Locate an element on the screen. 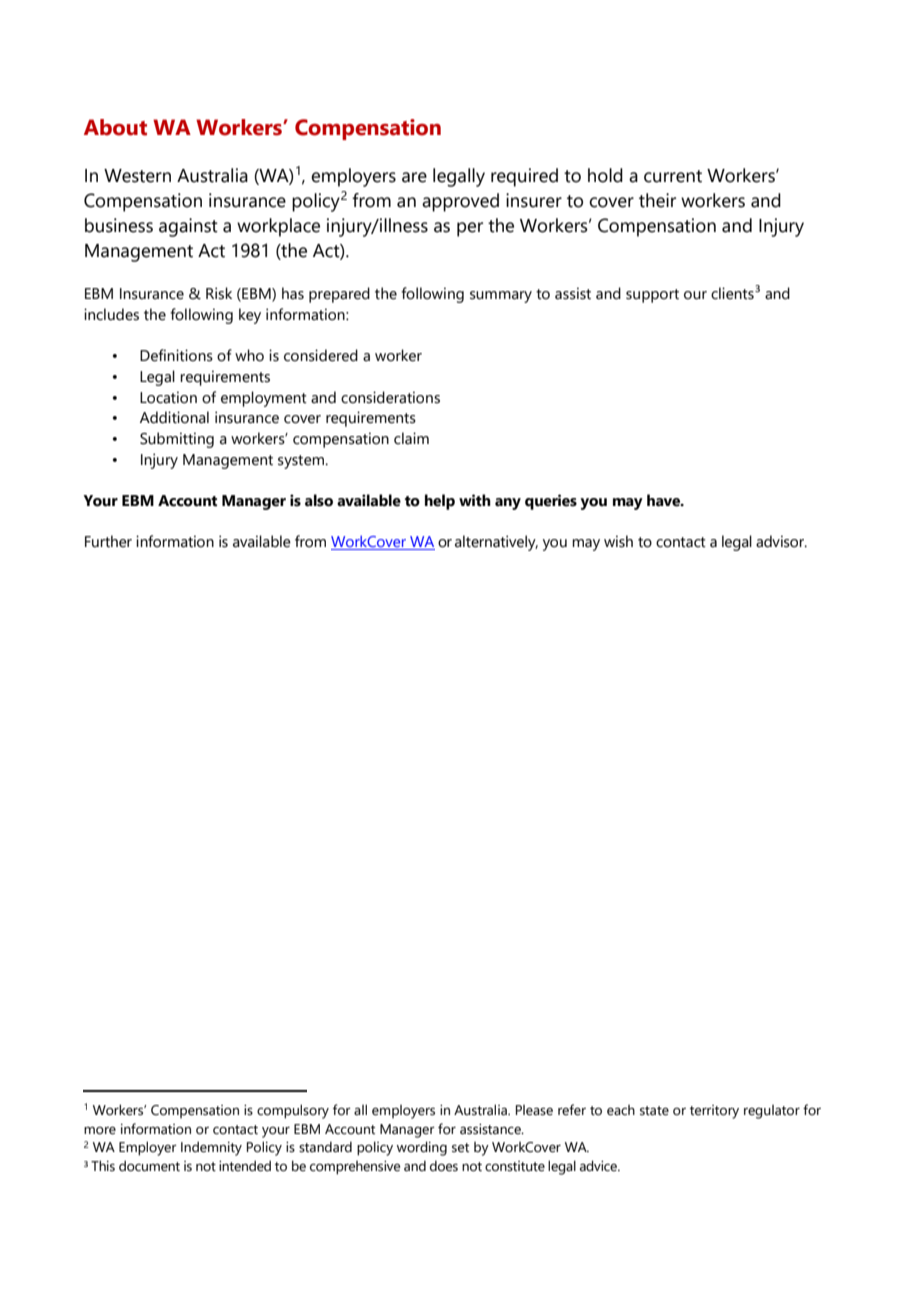 This screenshot has height=1307, width=924. current is located at coordinates (673, 176).
